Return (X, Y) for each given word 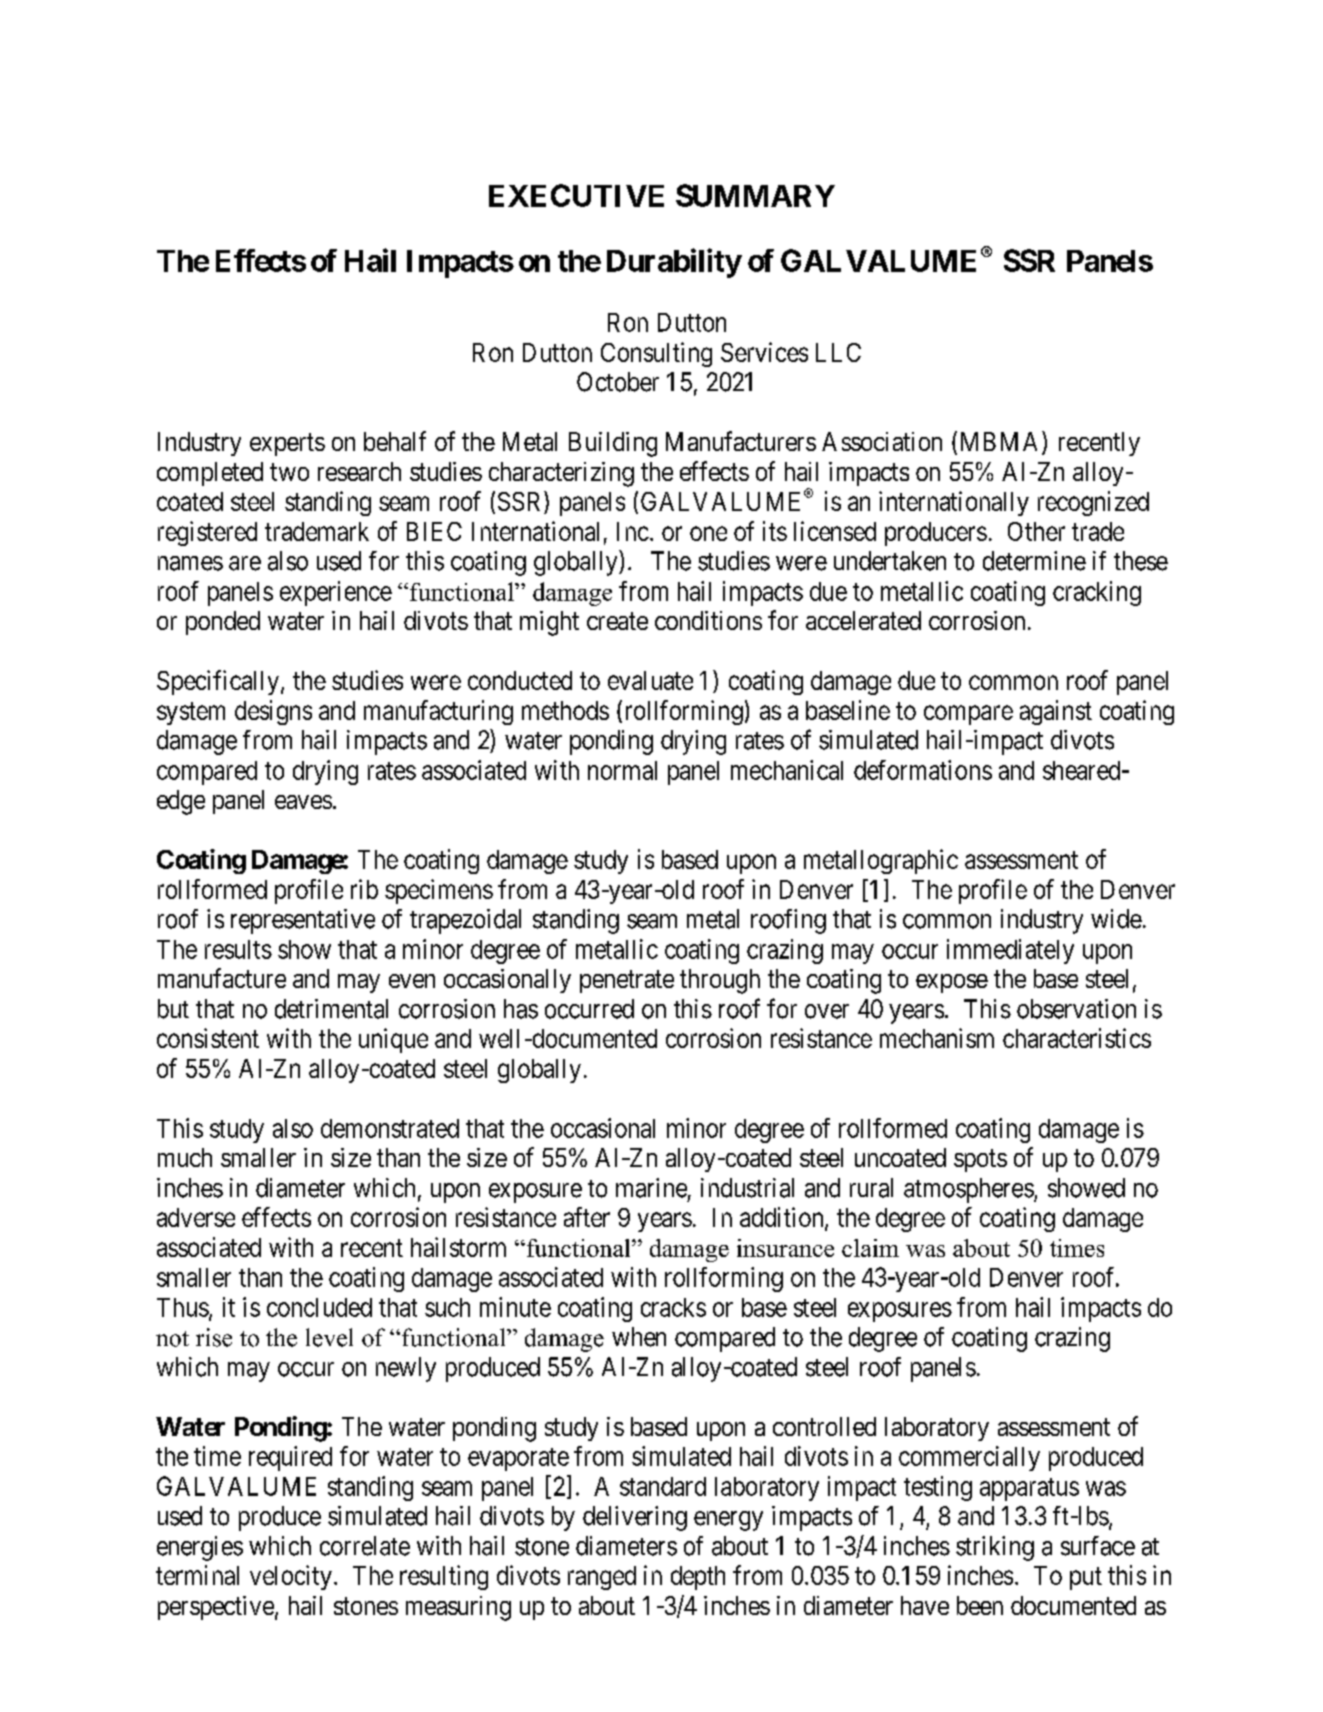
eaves (303, 802)
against (1056, 712)
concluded (319, 1307)
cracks (673, 1307)
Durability (674, 263)
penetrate (627, 982)
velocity (291, 1577)
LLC (838, 352)
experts (287, 444)
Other (1036, 531)
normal (622, 770)
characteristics (1077, 1038)
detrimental (331, 1009)
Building (613, 444)
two (289, 472)
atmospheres (969, 1190)
